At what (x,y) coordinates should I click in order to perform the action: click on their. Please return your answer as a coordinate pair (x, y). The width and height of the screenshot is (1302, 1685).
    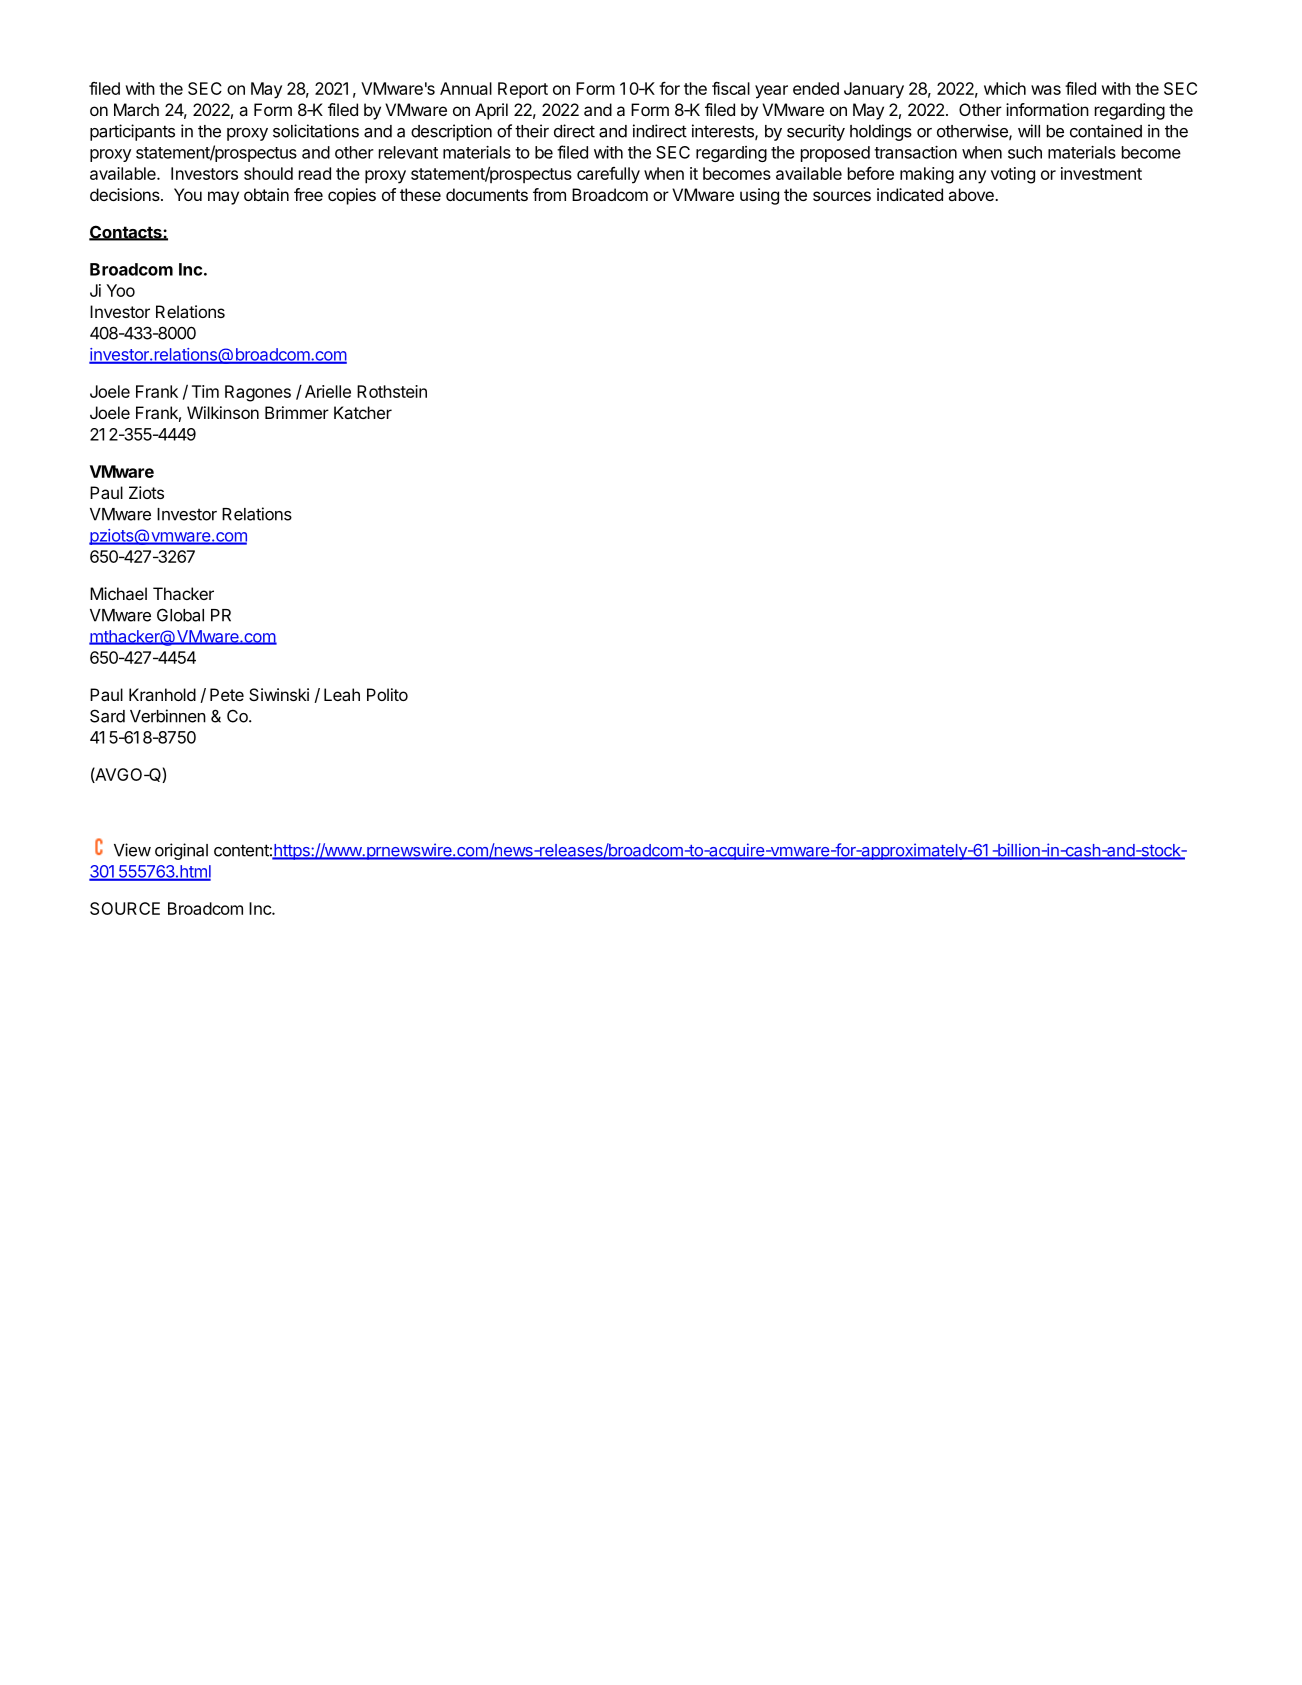
    Looking at the image, I should click on (532, 131).
